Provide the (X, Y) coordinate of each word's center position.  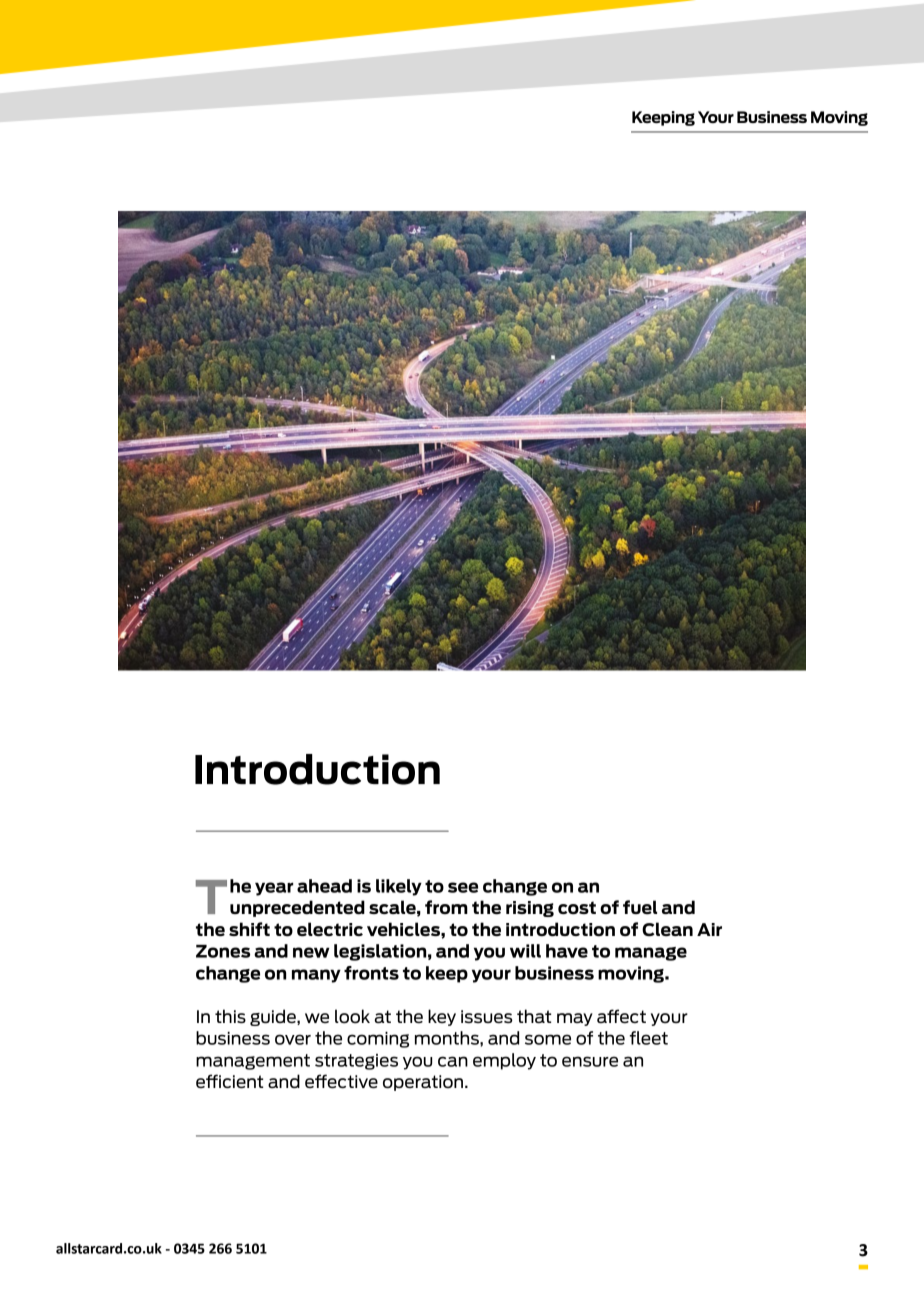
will (525, 951)
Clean (667, 929)
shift (249, 929)
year (274, 889)
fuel (640, 907)
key (442, 1017)
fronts (371, 973)
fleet (648, 1038)
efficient (229, 1081)
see (463, 887)
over (293, 1039)
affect (621, 1016)
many (316, 976)
